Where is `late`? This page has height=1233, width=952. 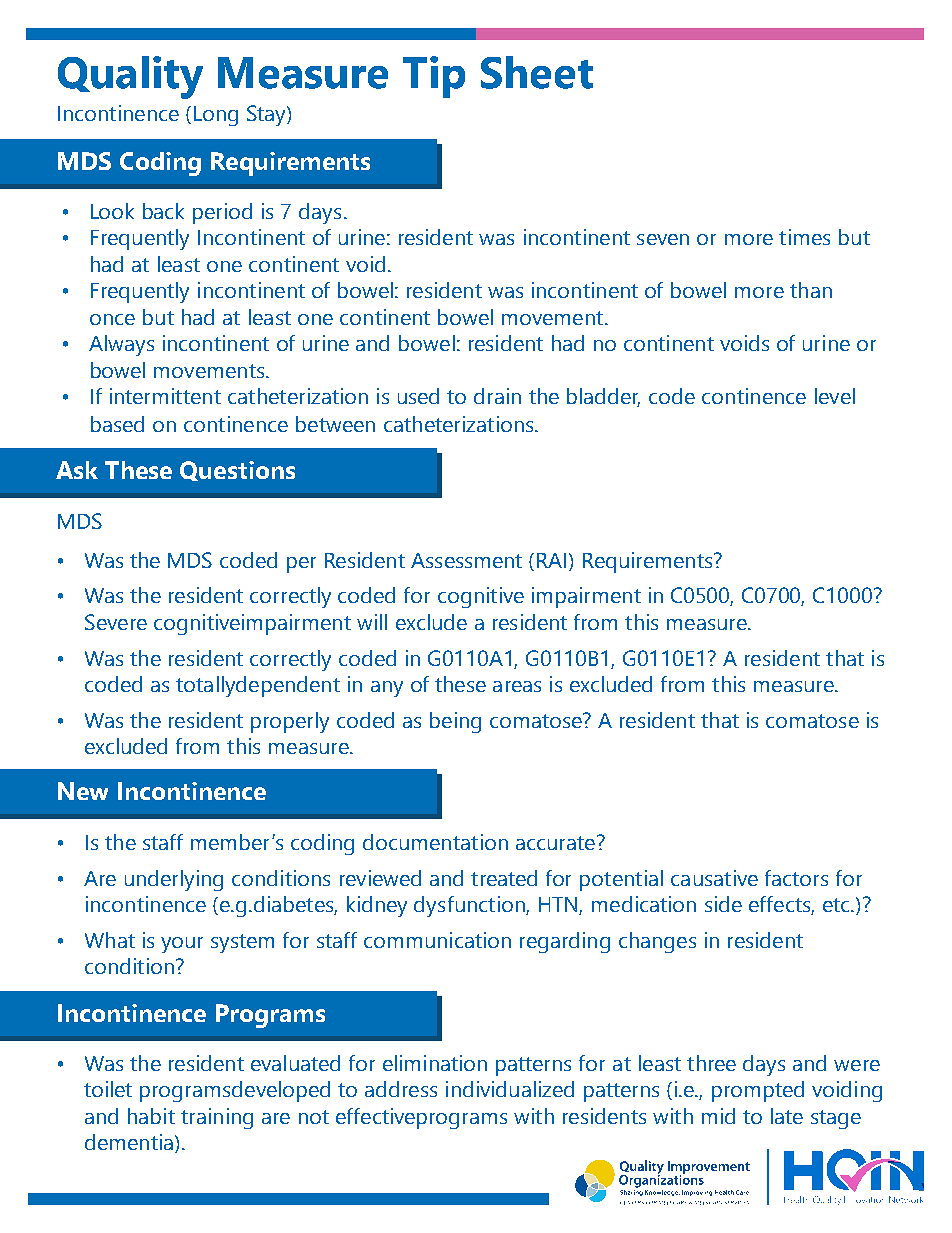
late is located at coordinates (787, 1116).
